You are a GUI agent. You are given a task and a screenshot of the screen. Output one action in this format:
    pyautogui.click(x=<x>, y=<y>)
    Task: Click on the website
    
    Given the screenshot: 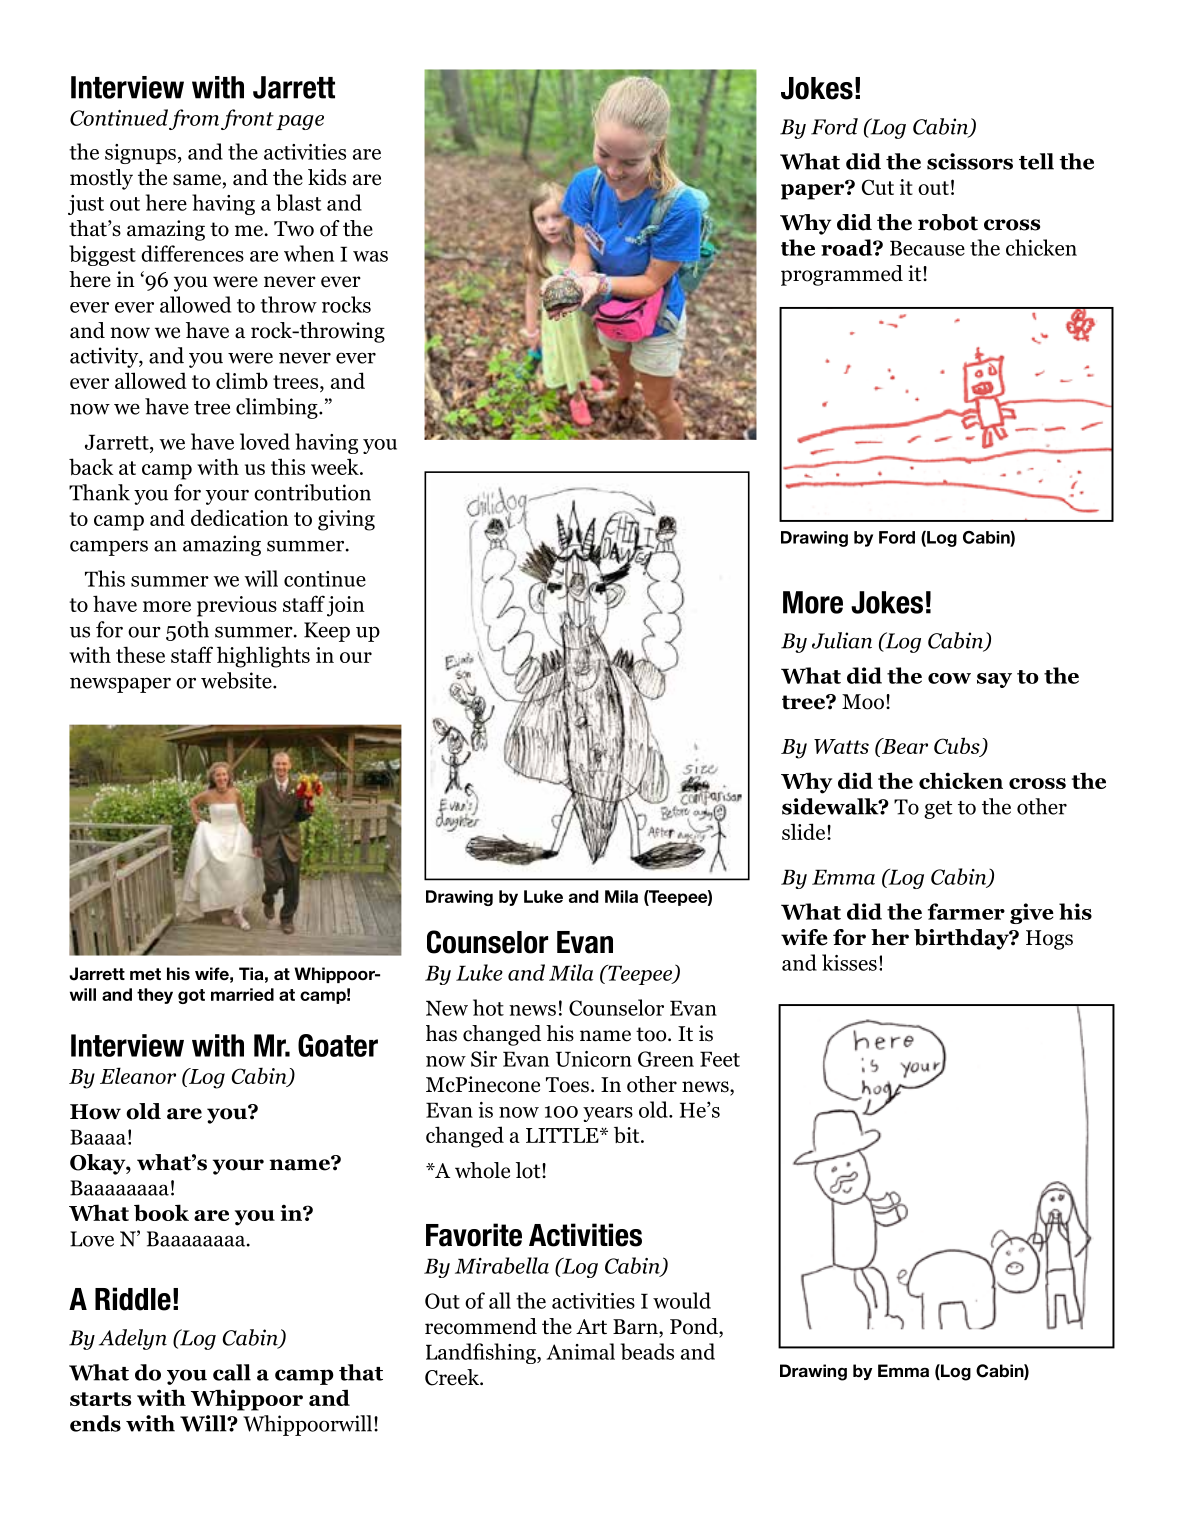 What is the action you would take?
    pyautogui.click(x=237, y=680)
